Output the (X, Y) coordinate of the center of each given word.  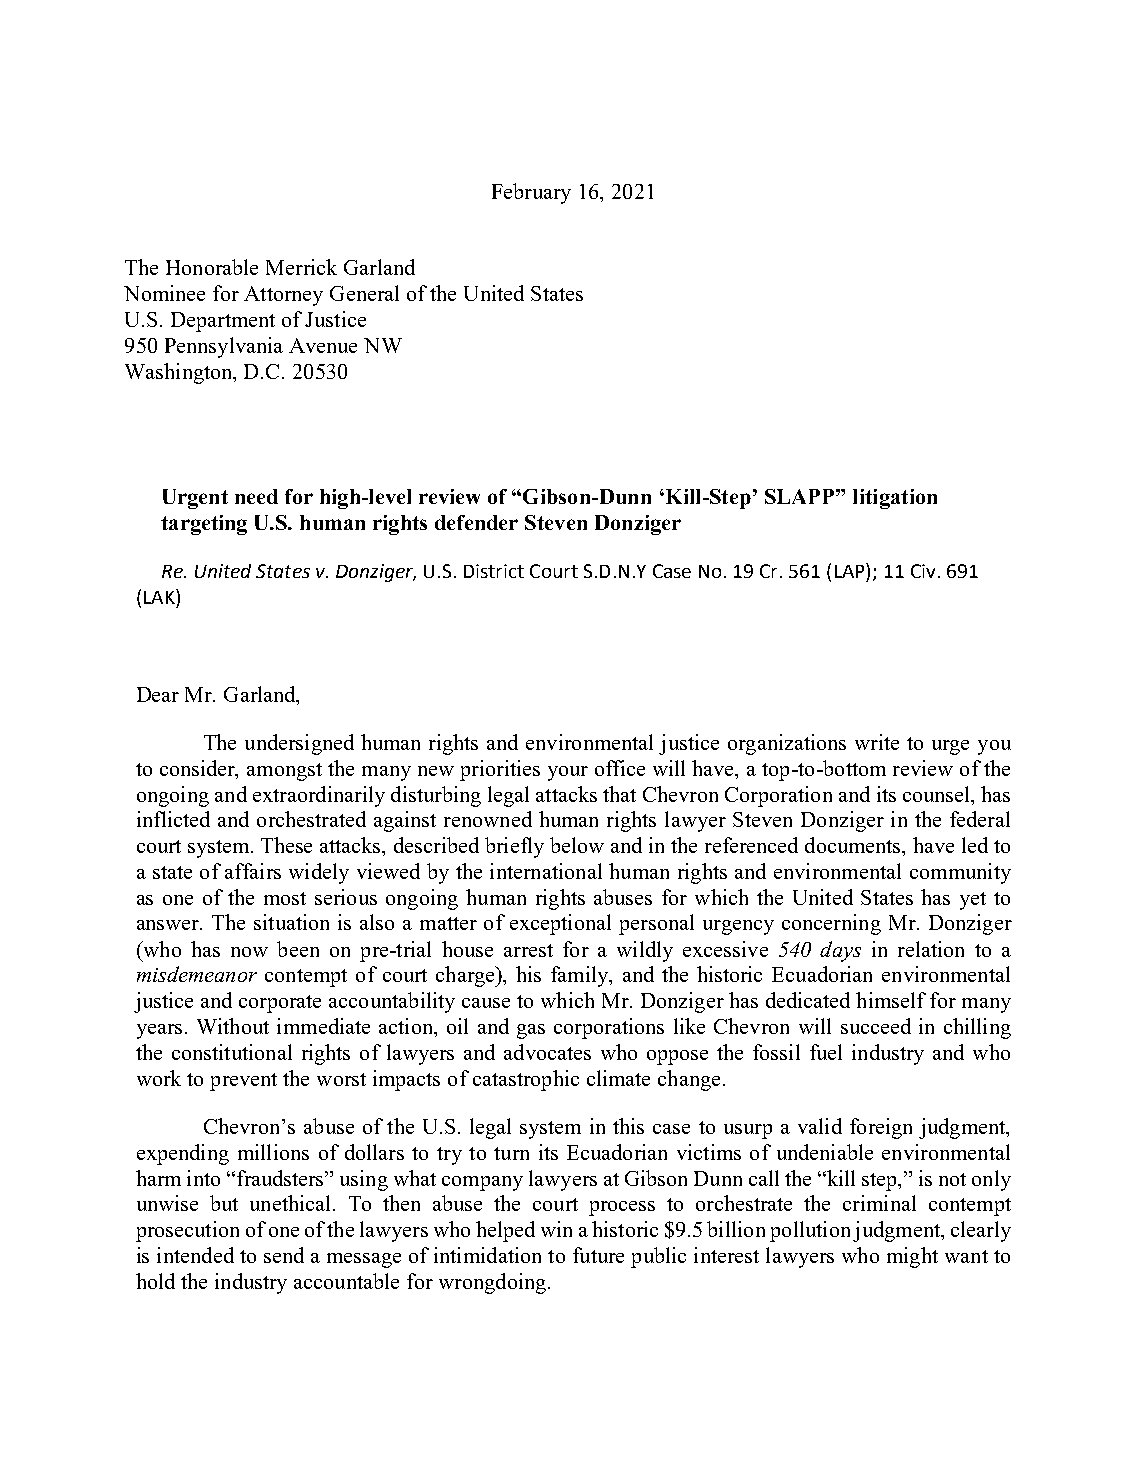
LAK (160, 596)
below (577, 845)
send (284, 1255)
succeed (876, 1026)
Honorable (212, 267)
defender (476, 522)
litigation (895, 499)
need (256, 496)
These (286, 845)
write (877, 742)
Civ (923, 571)
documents (854, 845)
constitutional (232, 1052)
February (531, 193)
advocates (547, 1052)
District (494, 571)
